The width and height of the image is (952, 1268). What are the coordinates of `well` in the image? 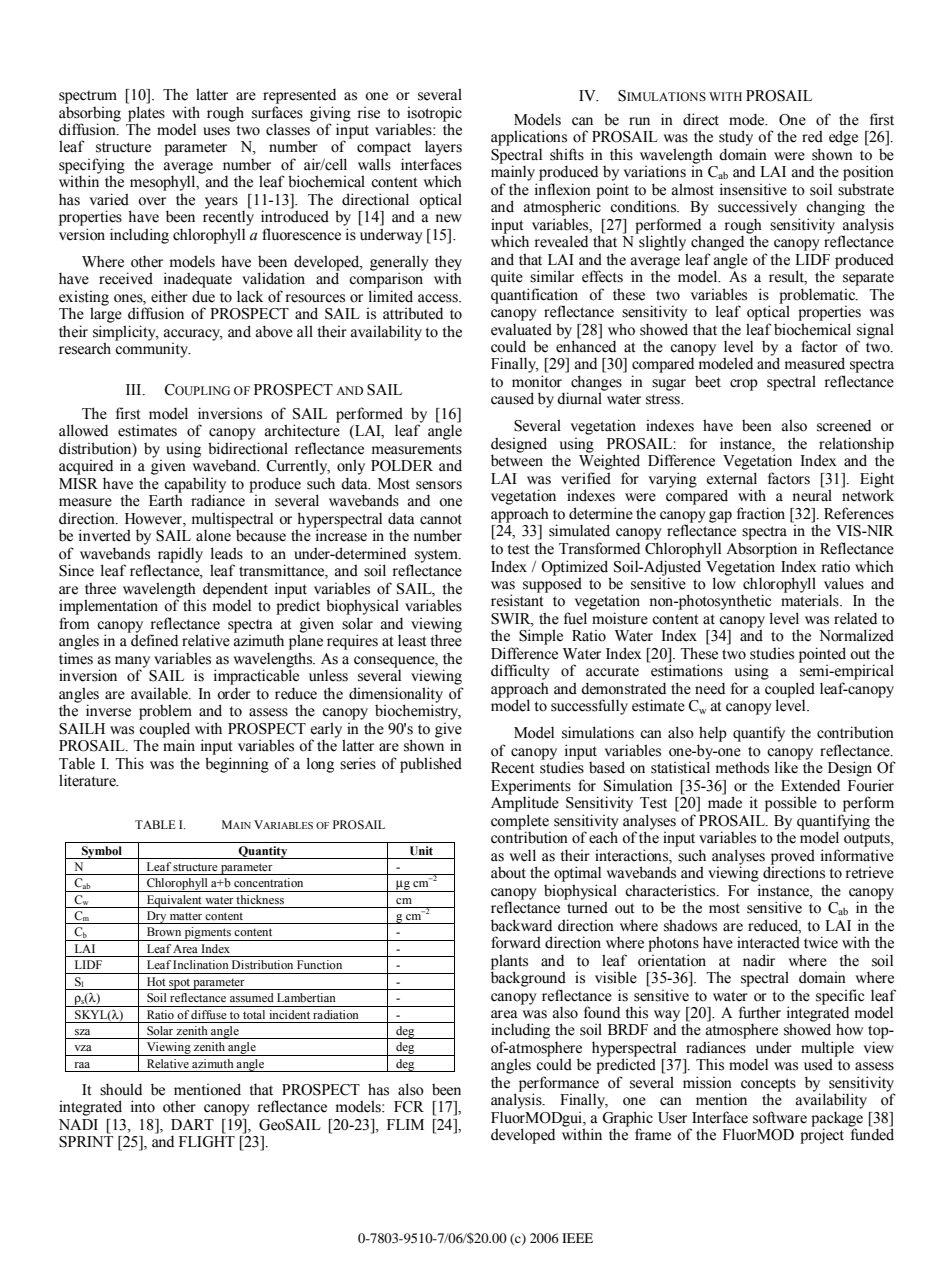 It's located at (522, 855).
